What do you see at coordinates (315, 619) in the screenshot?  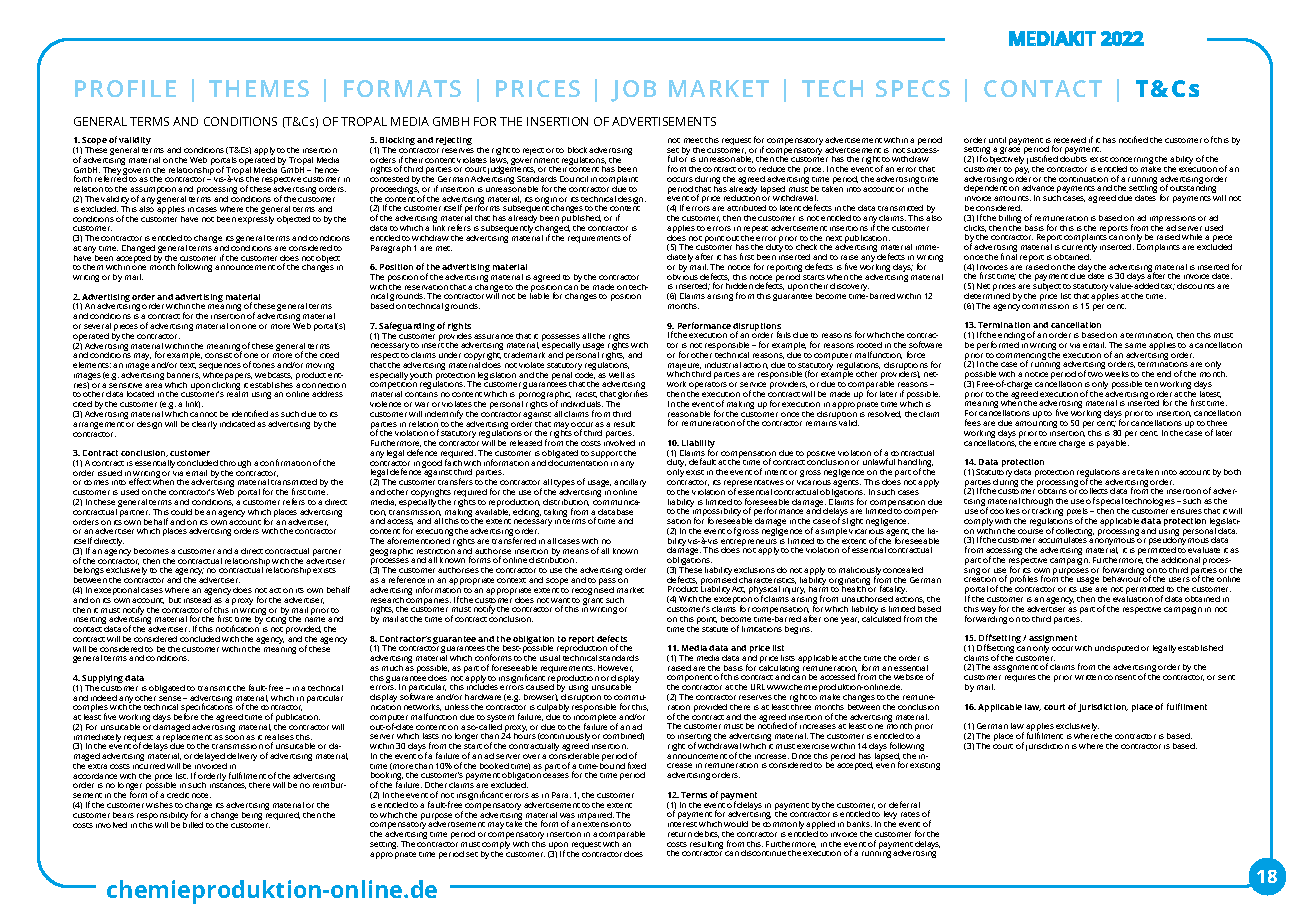 I see `name` at bounding box center [315, 619].
